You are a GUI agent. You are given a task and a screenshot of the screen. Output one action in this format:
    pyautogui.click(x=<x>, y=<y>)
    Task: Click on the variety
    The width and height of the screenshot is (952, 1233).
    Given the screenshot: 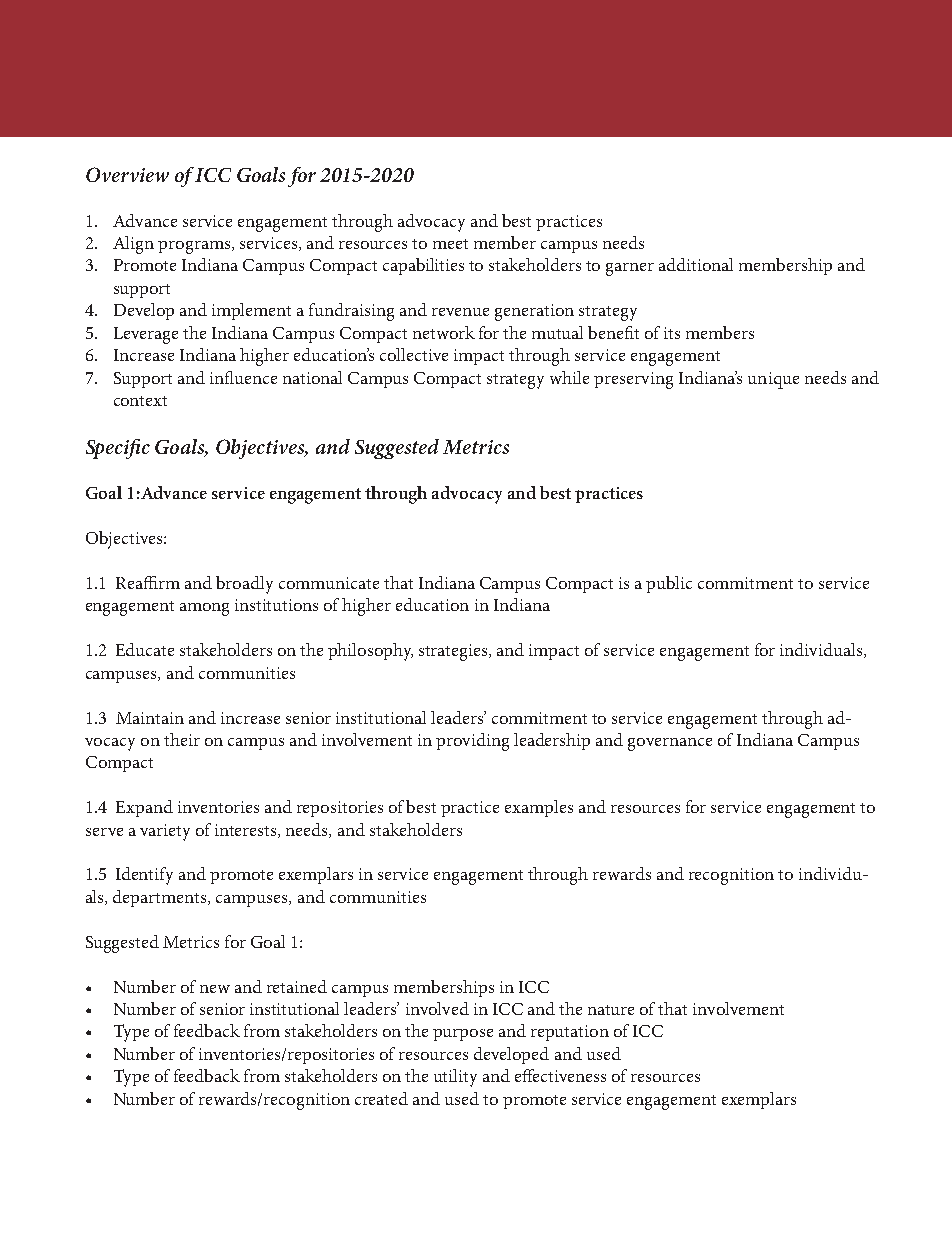 What is the action you would take?
    pyautogui.click(x=165, y=832)
